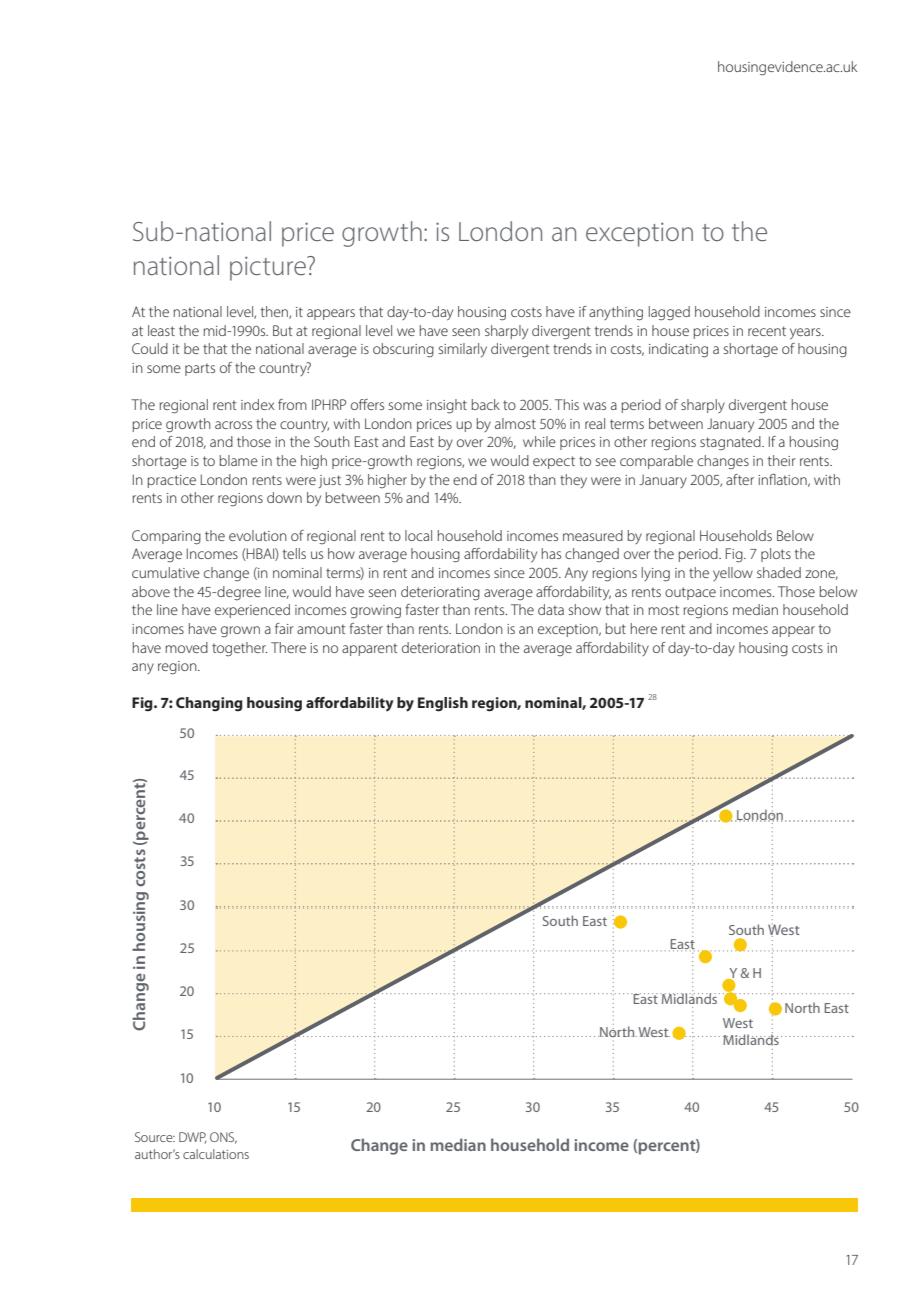 This document has height=1308, width=924. Describe the element at coordinates (269, 268) in the document. I see `picture` at that location.
